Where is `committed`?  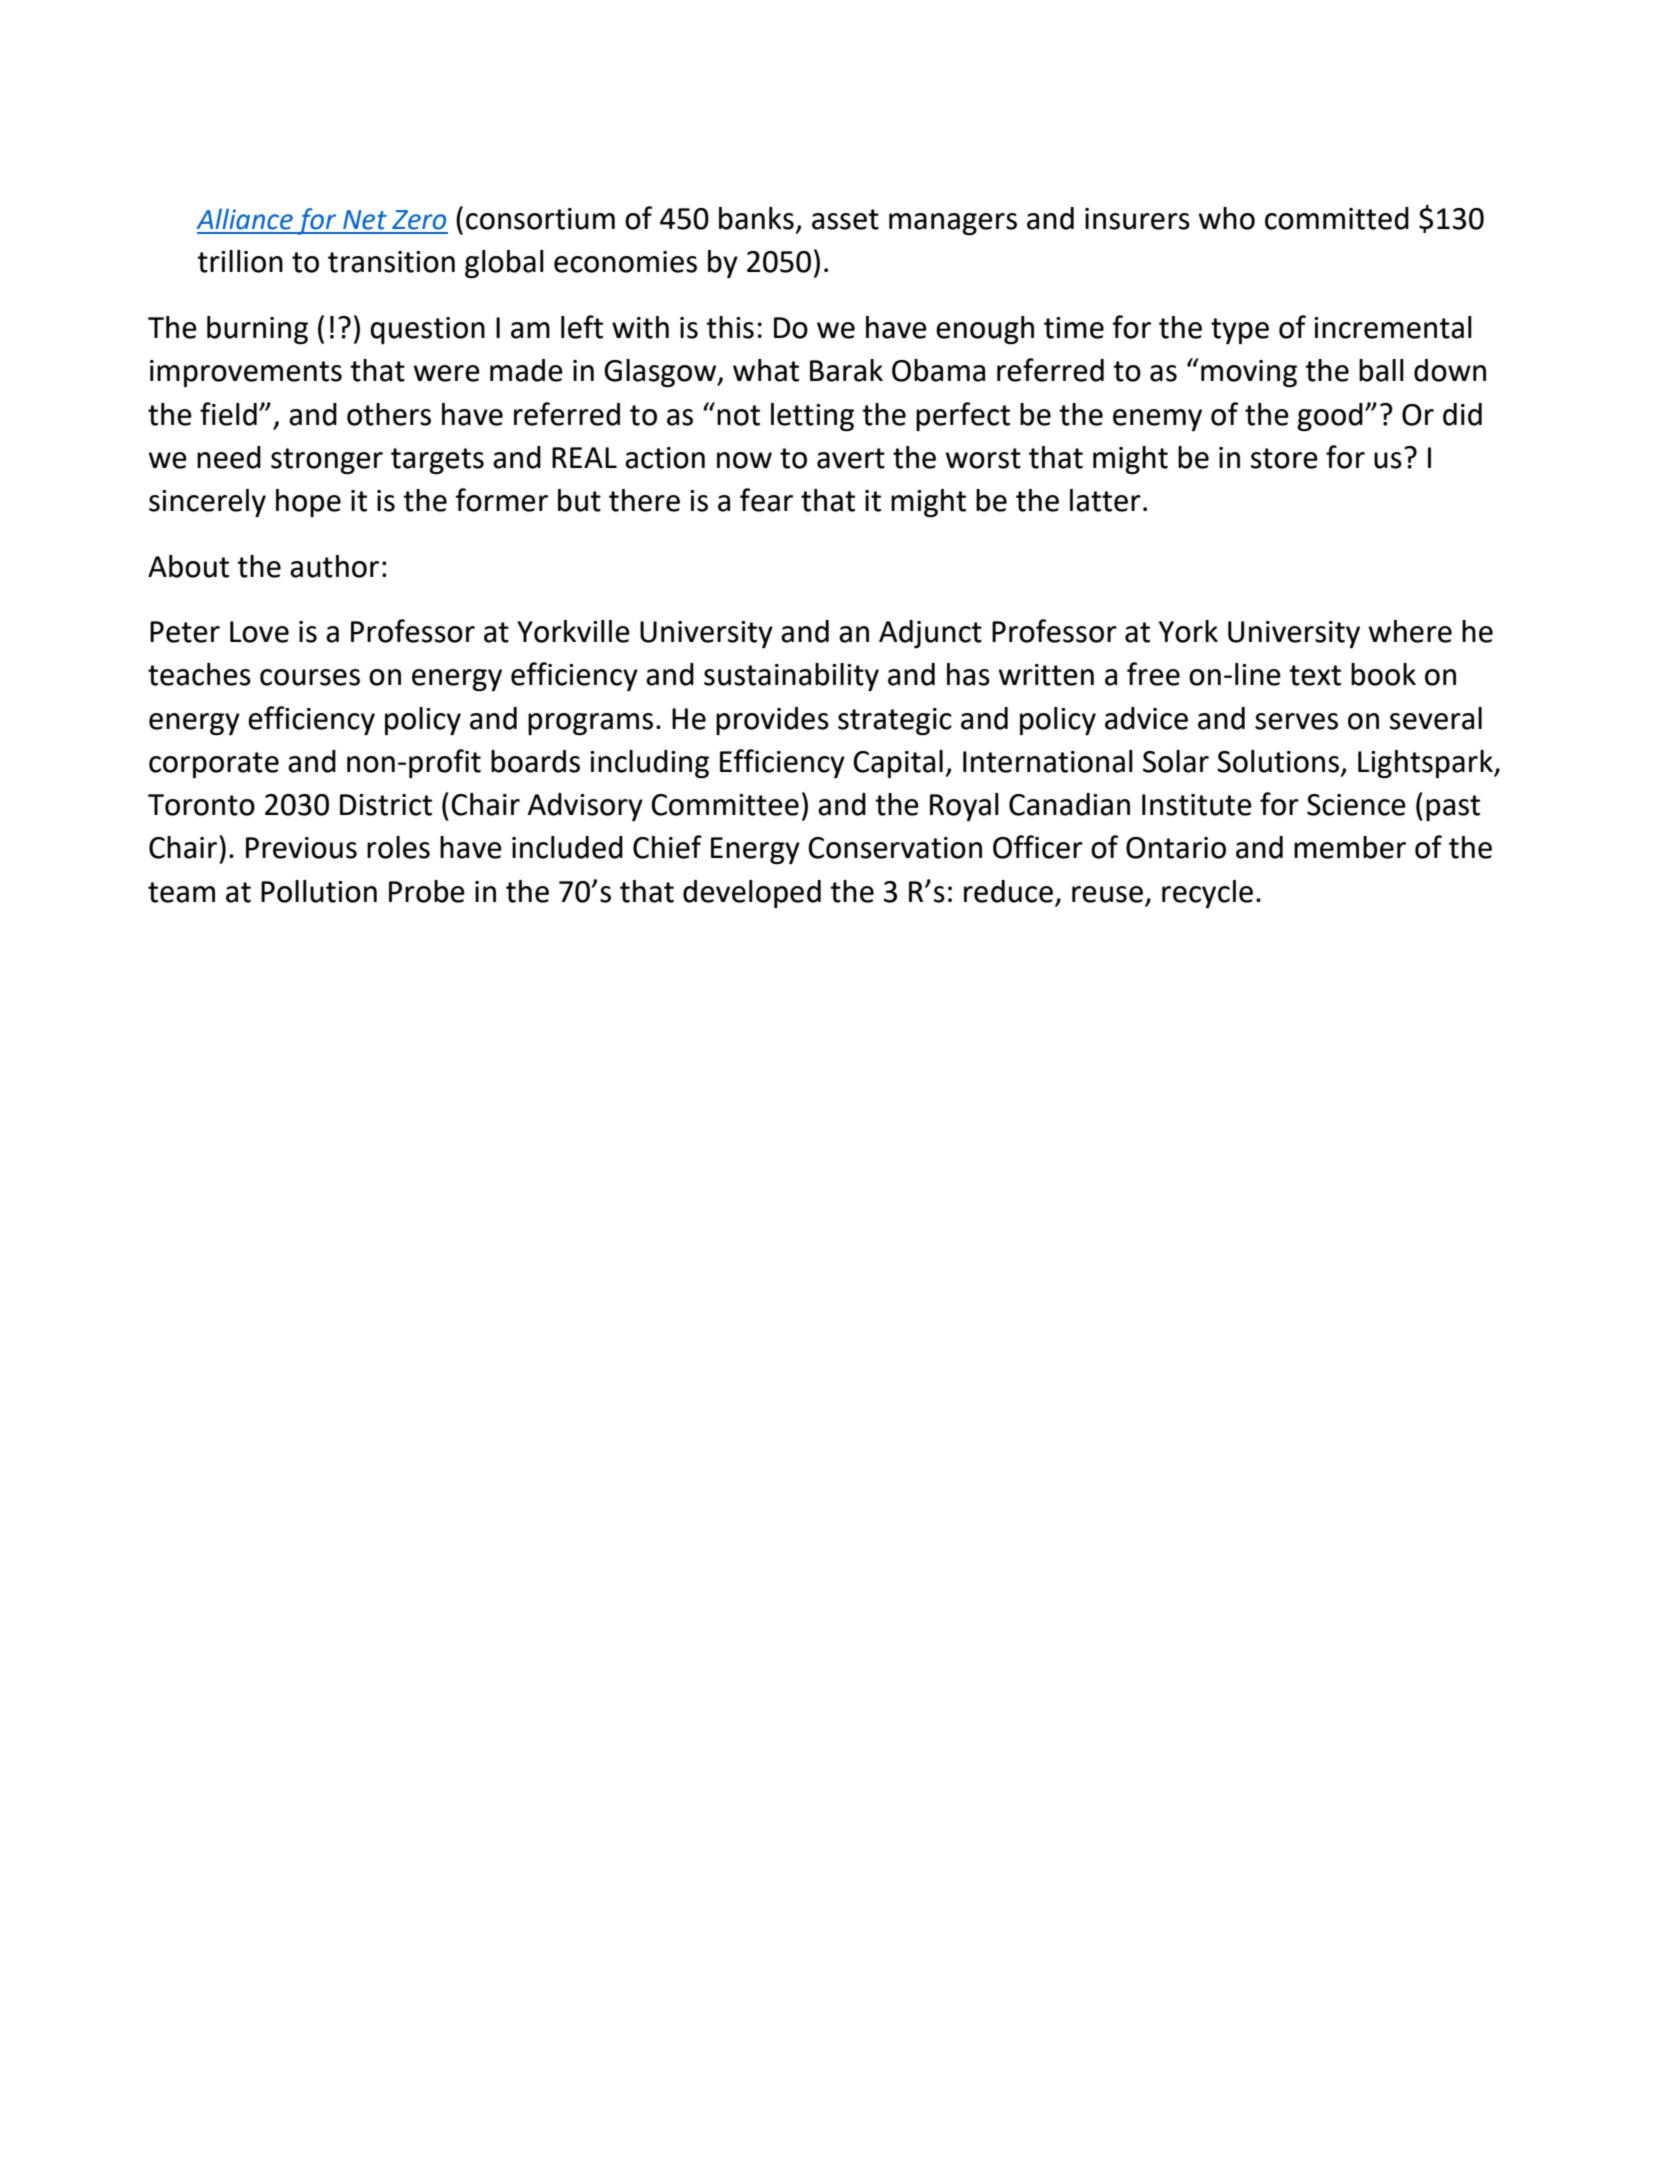
committed is located at coordinates (1337, 218).
